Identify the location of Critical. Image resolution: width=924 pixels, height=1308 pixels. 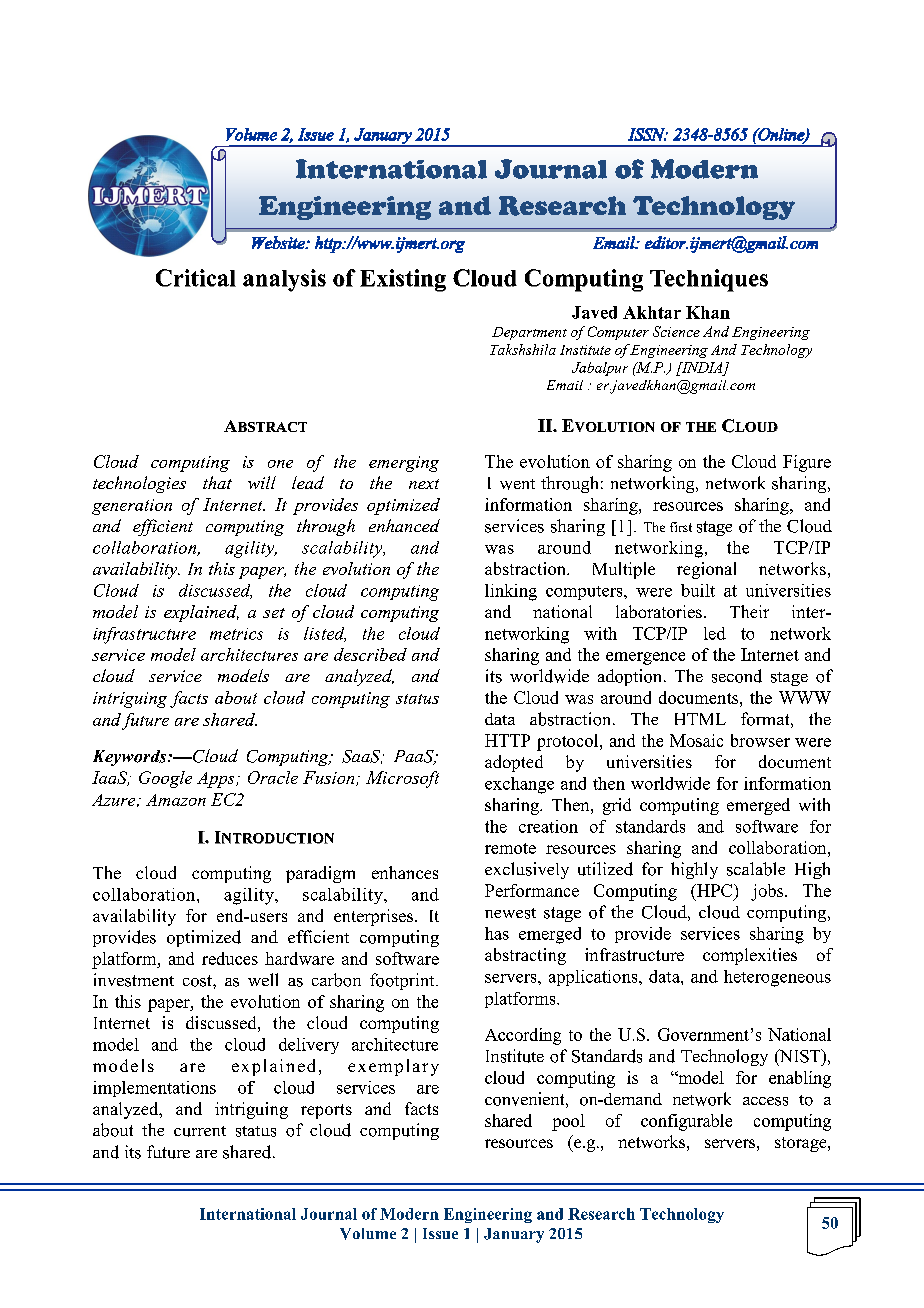
(196, 278).
